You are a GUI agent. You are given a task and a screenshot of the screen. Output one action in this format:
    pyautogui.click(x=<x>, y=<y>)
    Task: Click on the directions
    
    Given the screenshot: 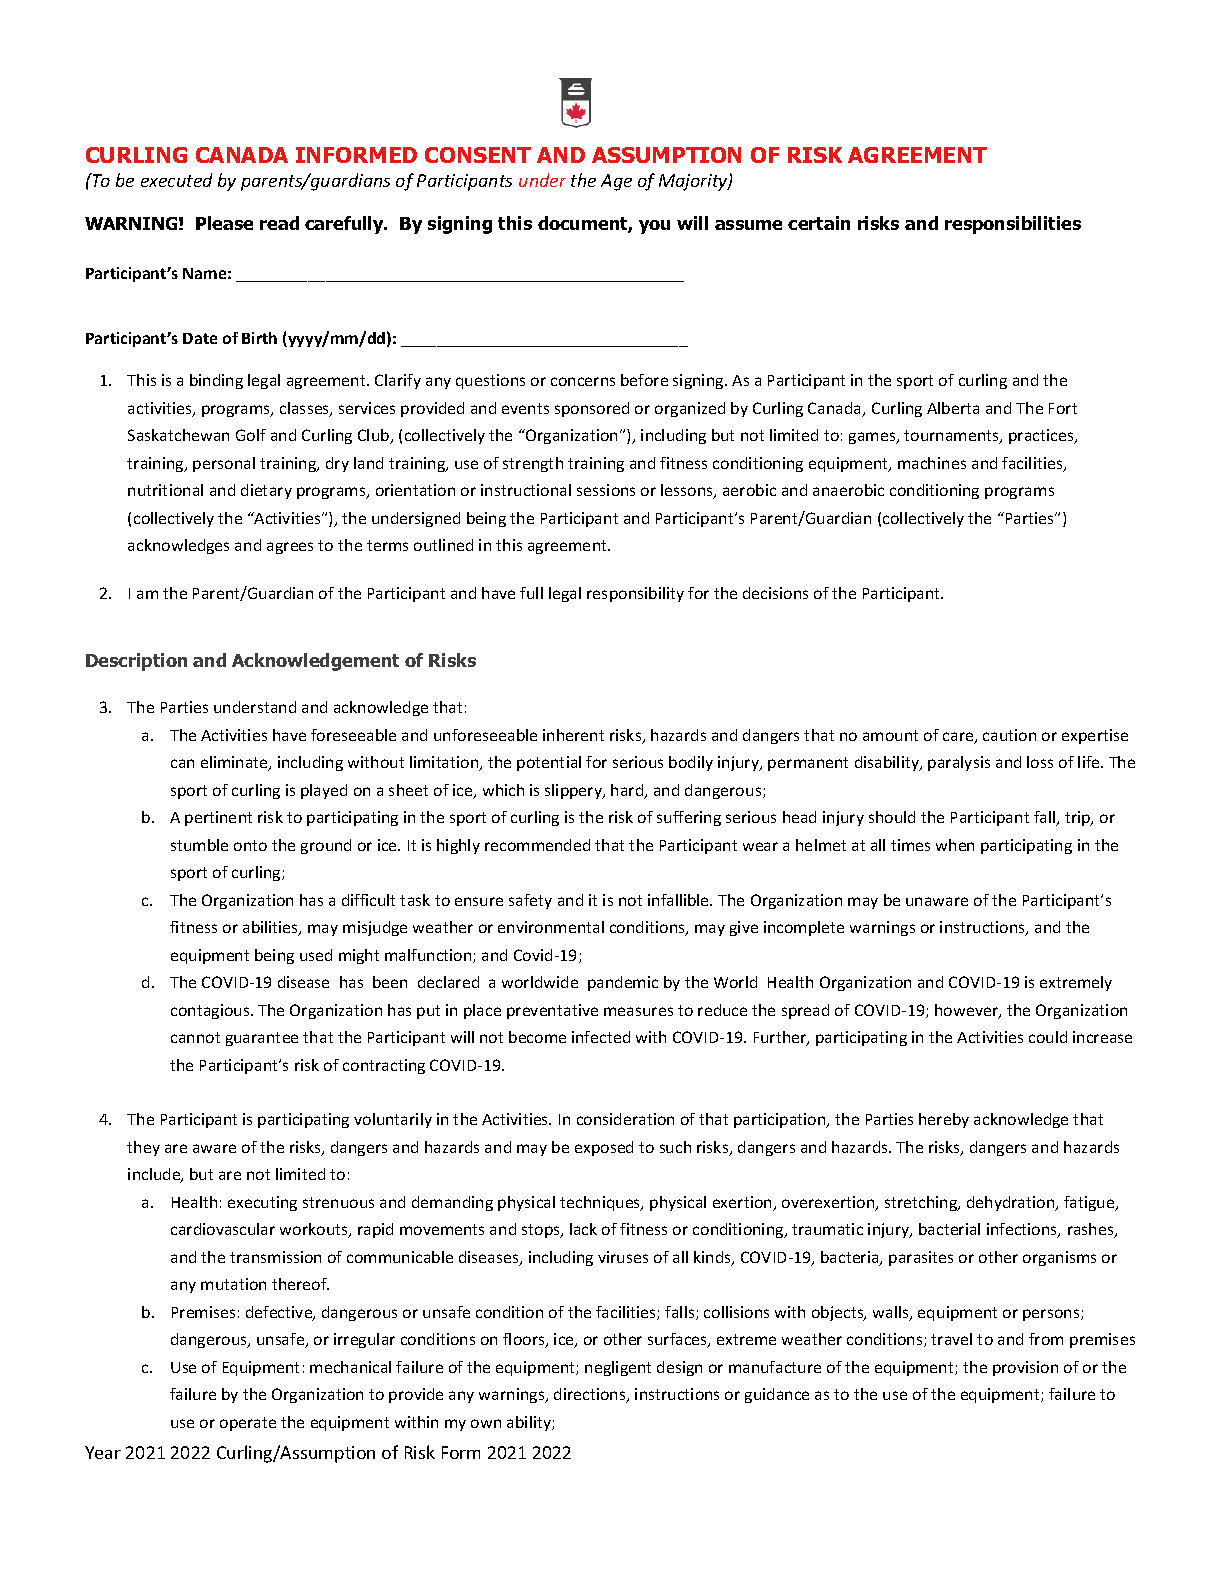 What is the action you would take?
    pyautogui.click(x=591, y=1395)
